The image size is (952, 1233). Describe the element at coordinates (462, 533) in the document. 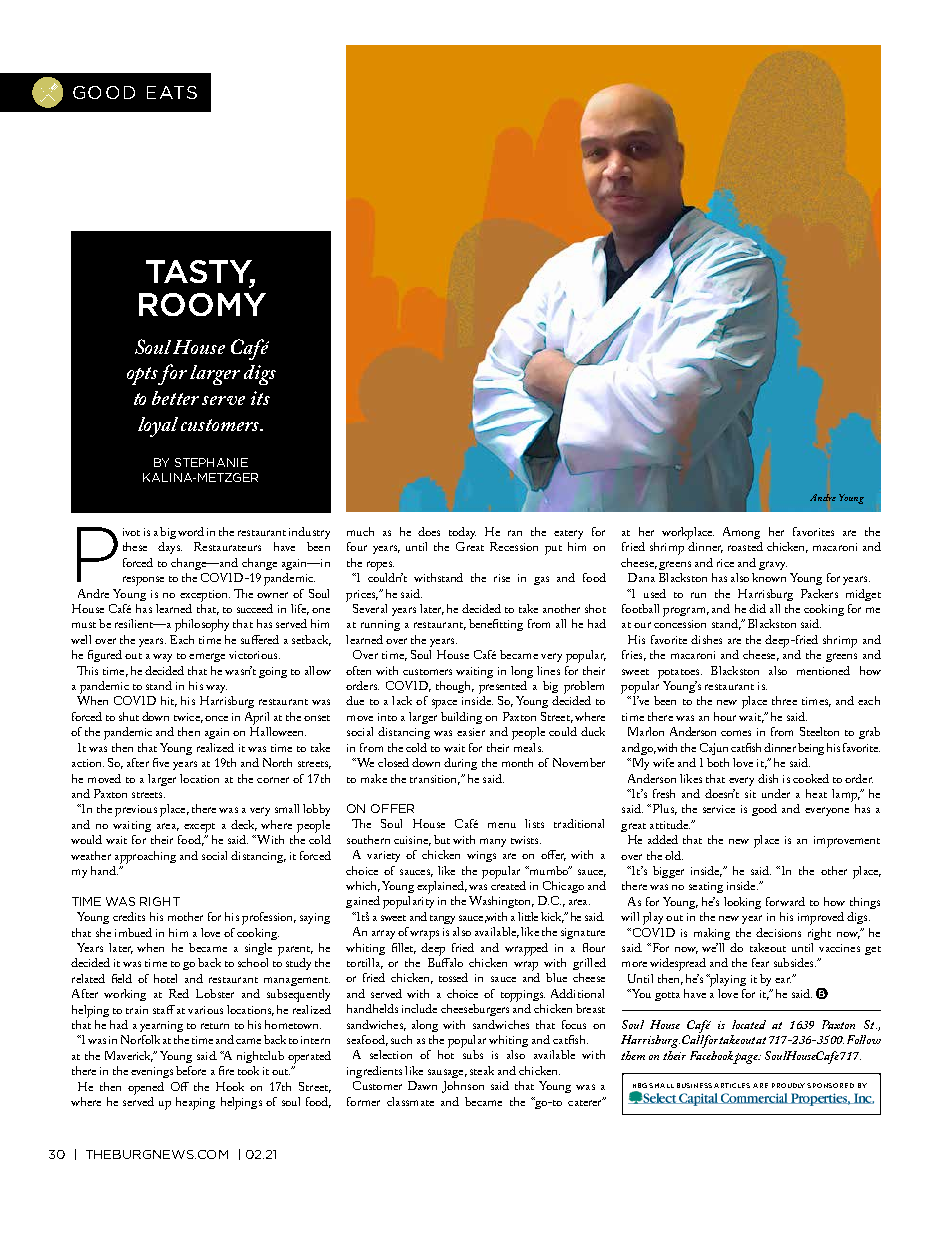

I see `today` at that location.
